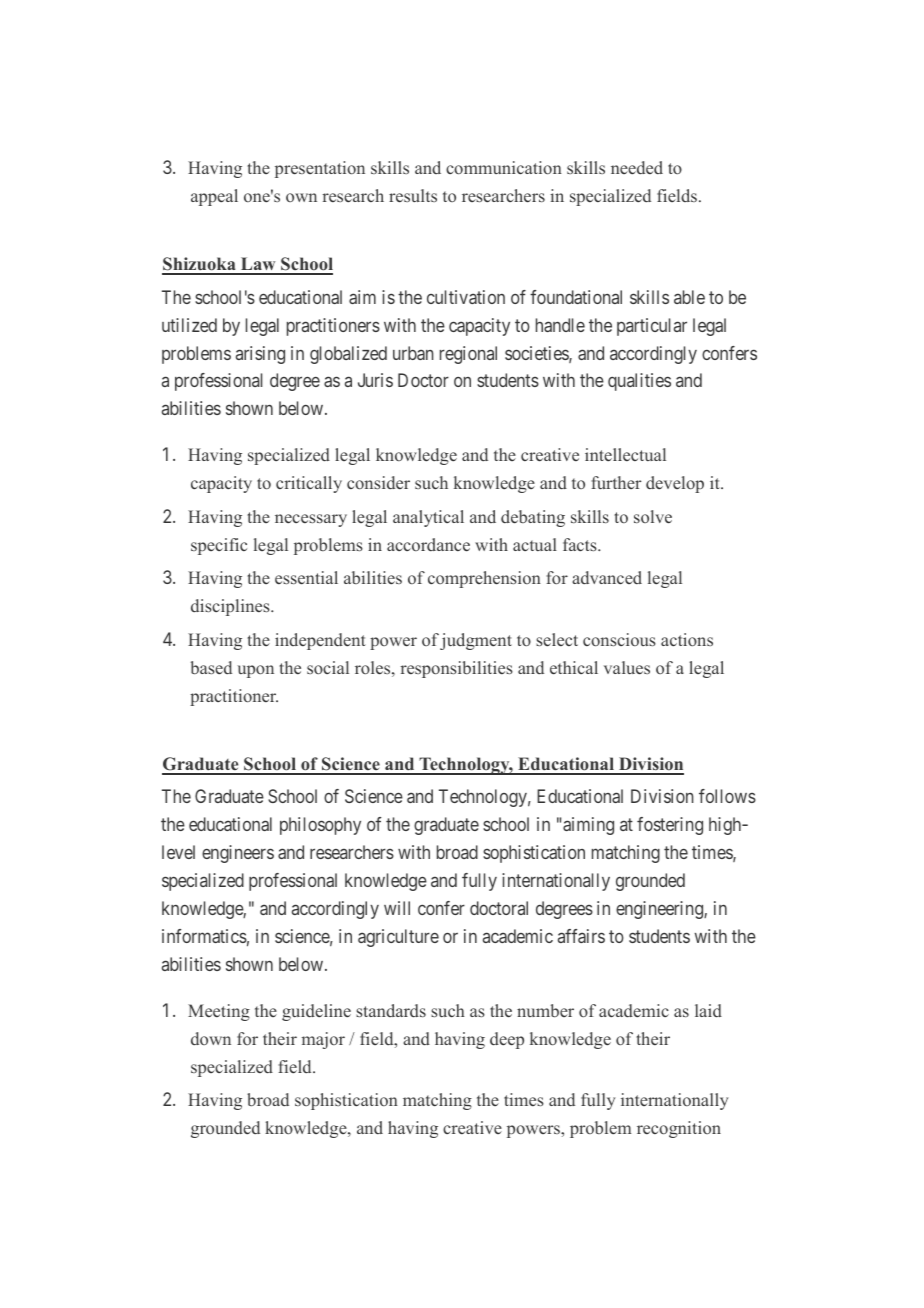  I want to click on deep, so click(507, 1040).
